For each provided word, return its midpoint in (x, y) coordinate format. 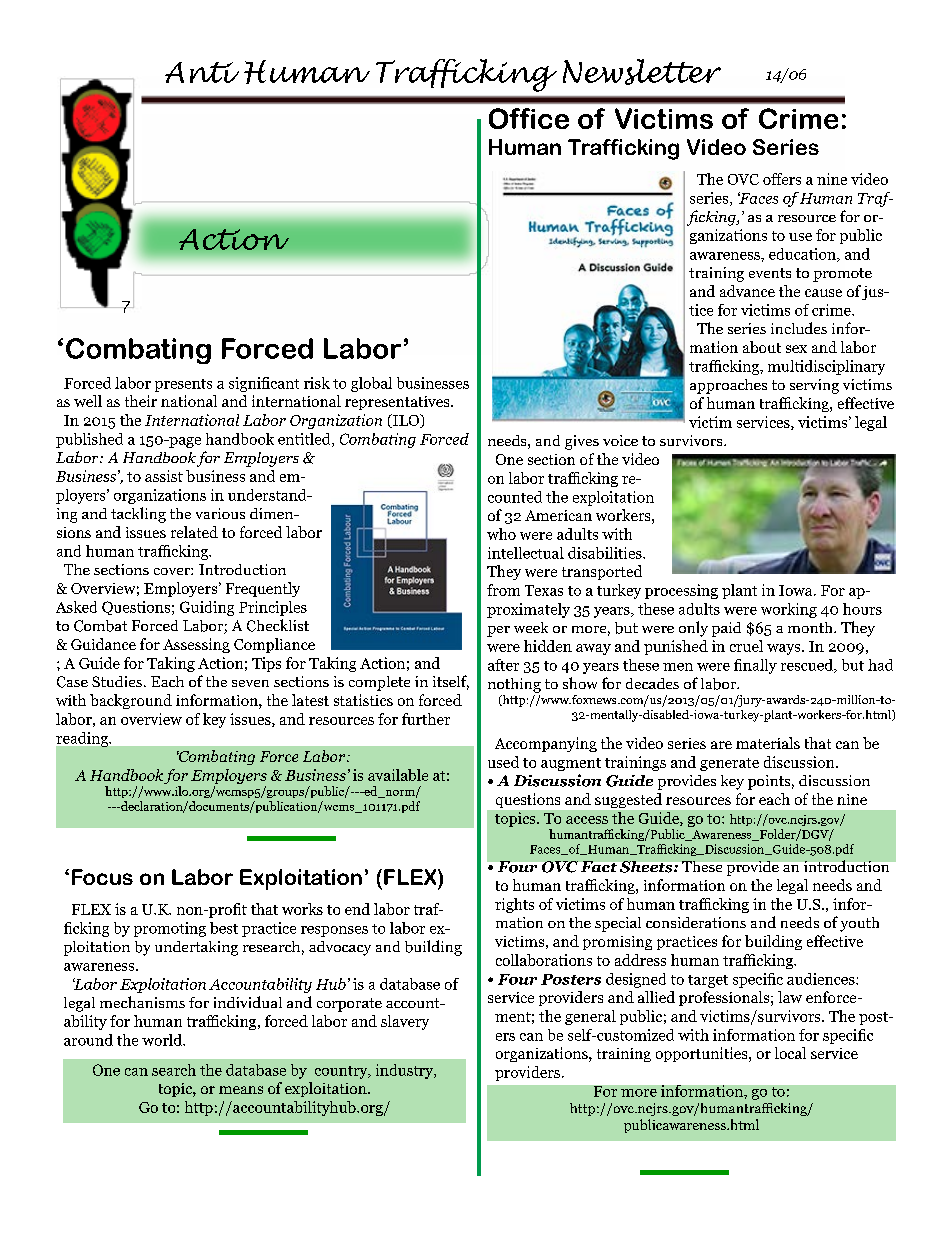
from (503, 590)
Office (529, 118)
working (789, 610)
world (163, 1040)
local (790, 1053)
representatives (398, 403)
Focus (102, 877)
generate (729, 764)
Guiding (207, 608)
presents (183, 385)
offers (782, 179)
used (503, 762)
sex (796, 349)
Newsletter (642, 72)
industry (406, 1071)
